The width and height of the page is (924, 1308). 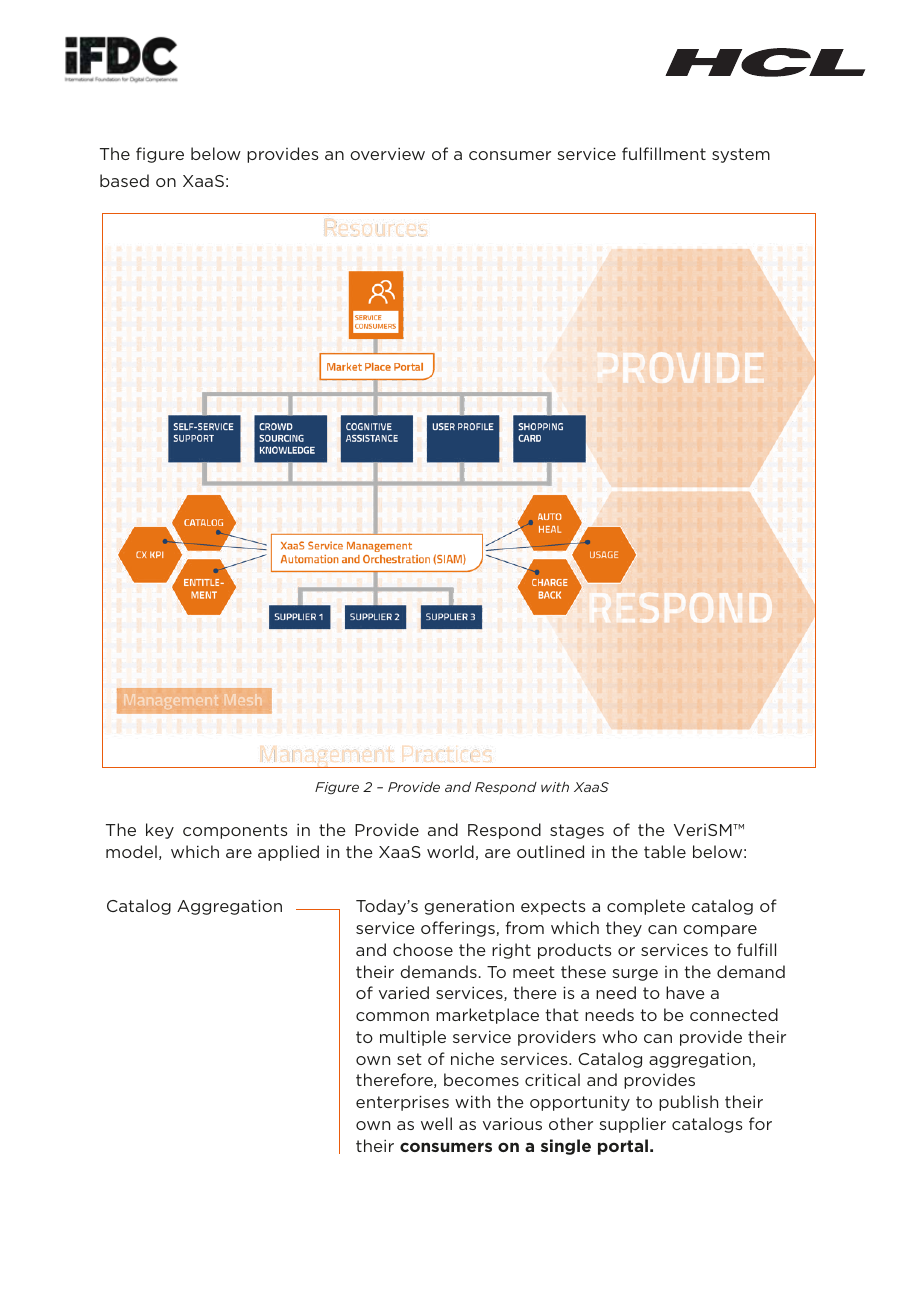 What do you see at coordinates (646, 907) in the page?
I see `complete` at bounding box center [646, 907].
